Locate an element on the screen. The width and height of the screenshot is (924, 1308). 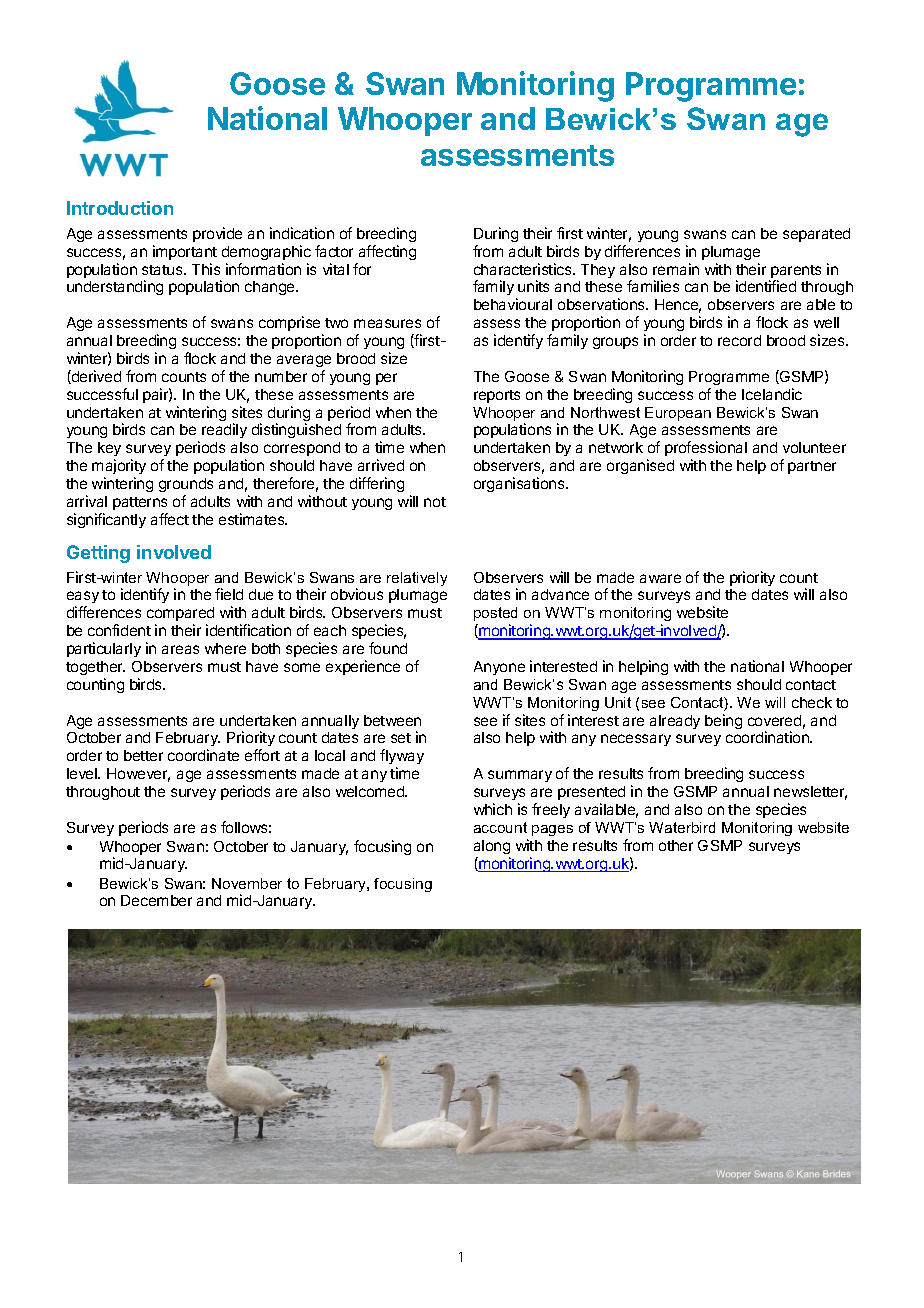
other is located at coordinates (676, 845).
